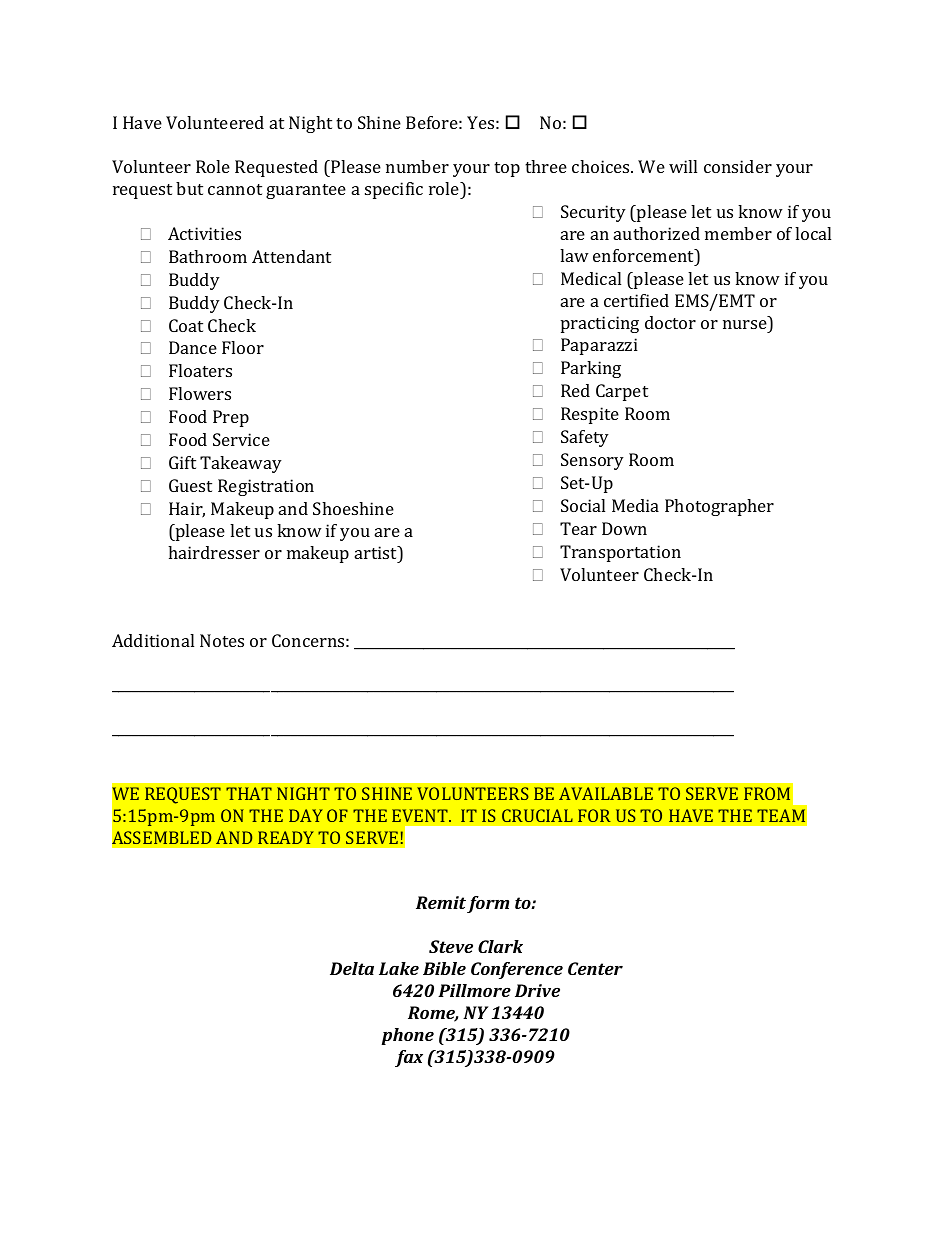 This page has height=1233, width=952. What do you see at coordinates (231, 418) in the page?
I see `Prep` at bounding box center [231, 418].
